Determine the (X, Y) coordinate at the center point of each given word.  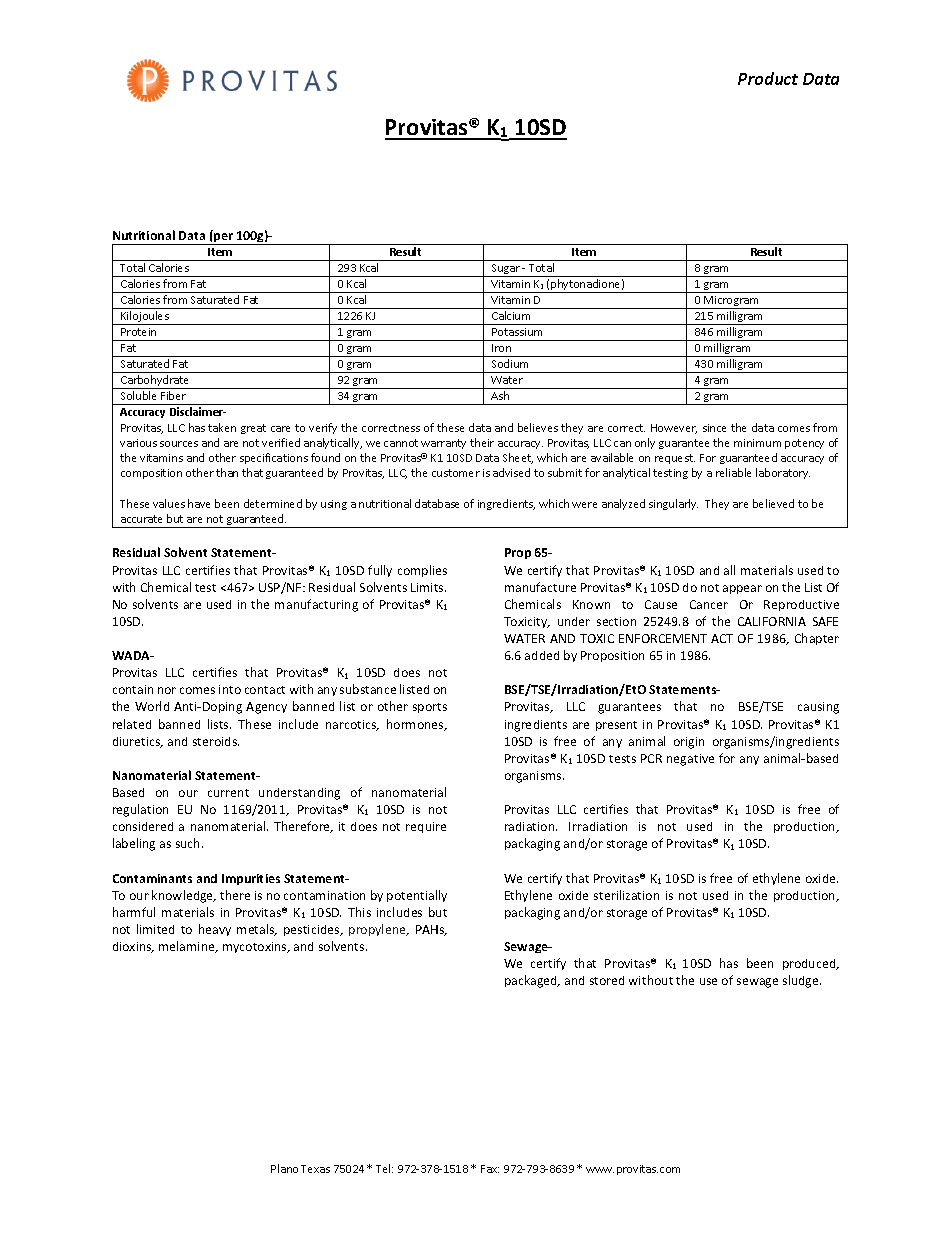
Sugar (505, 270)
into (230, 689)
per (224, 239)
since (714, 428)
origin (689, 743)
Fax (490, 1169)
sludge (802, 981)
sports (430, 708)
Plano (284, 1168)
